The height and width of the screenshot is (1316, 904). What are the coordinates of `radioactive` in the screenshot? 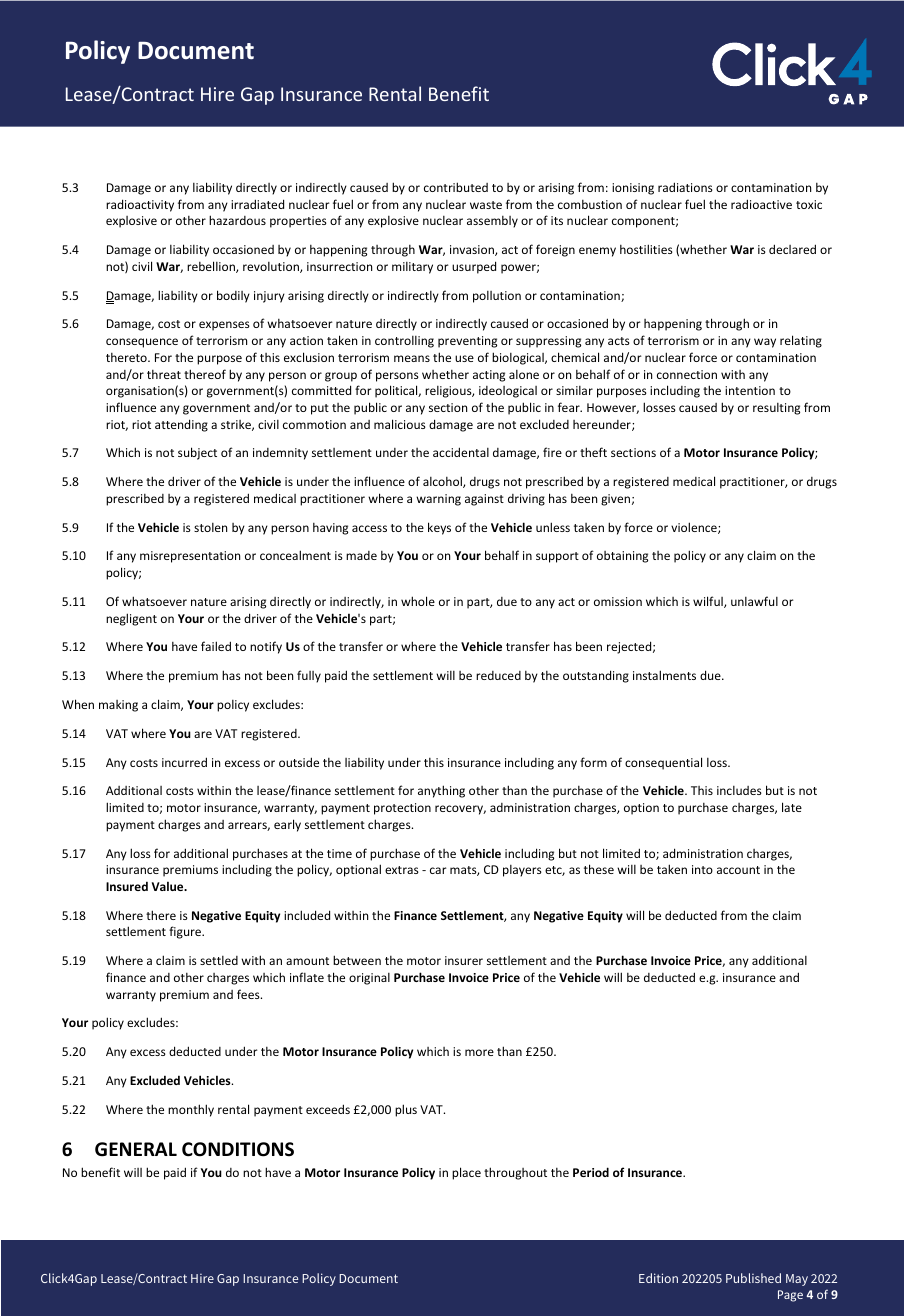 It's located at (761, 204).
